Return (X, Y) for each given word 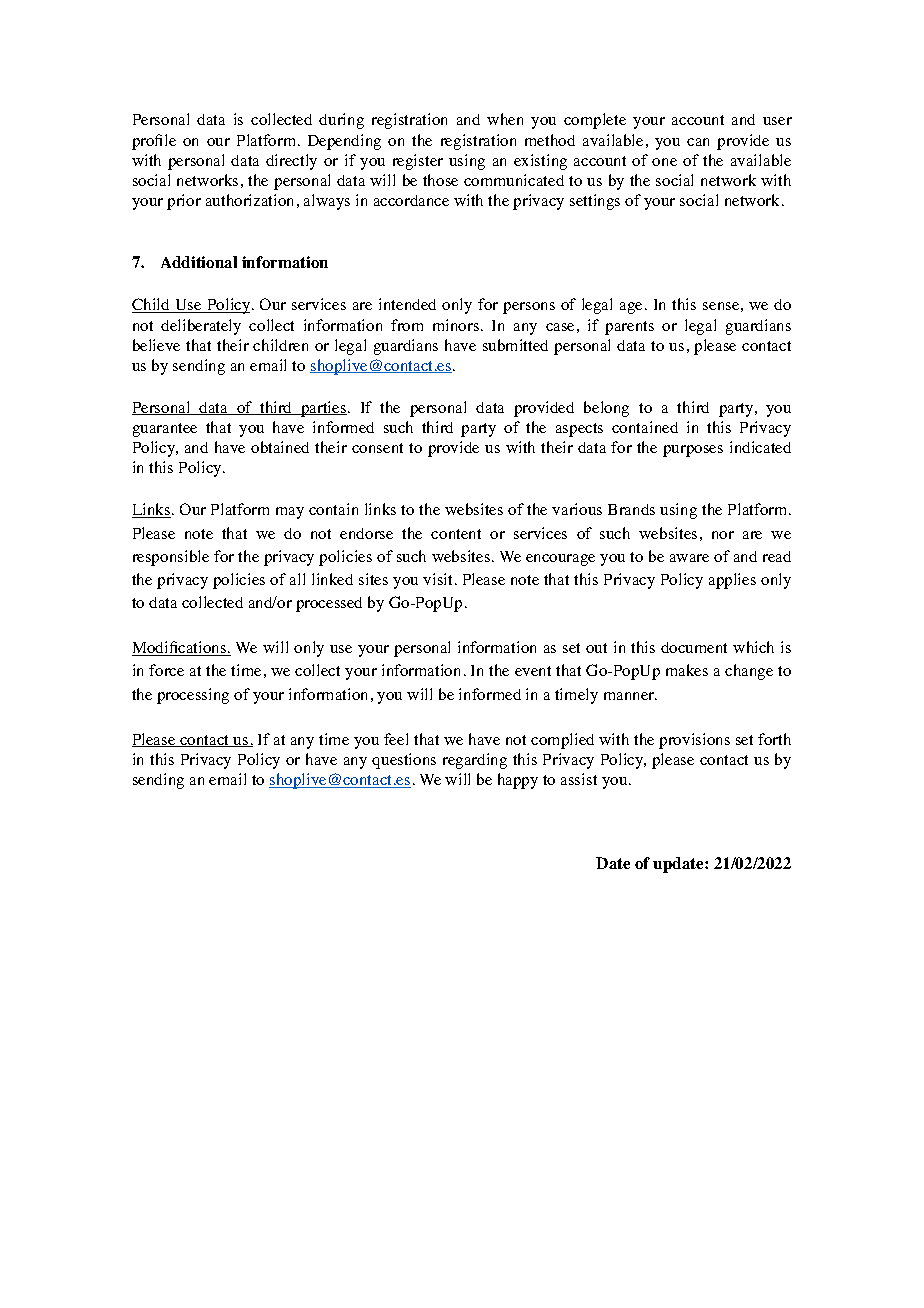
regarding (475, 761)
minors (457, 325)
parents (629, 328)
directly (291, 162)
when (505, 119)
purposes (693, 451)
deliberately (201, 327)
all (297, 579)
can (698, 142)
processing (193, 696)
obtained (280, 447)
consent (377, 448)
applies (732, 581)
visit (439, 579)
